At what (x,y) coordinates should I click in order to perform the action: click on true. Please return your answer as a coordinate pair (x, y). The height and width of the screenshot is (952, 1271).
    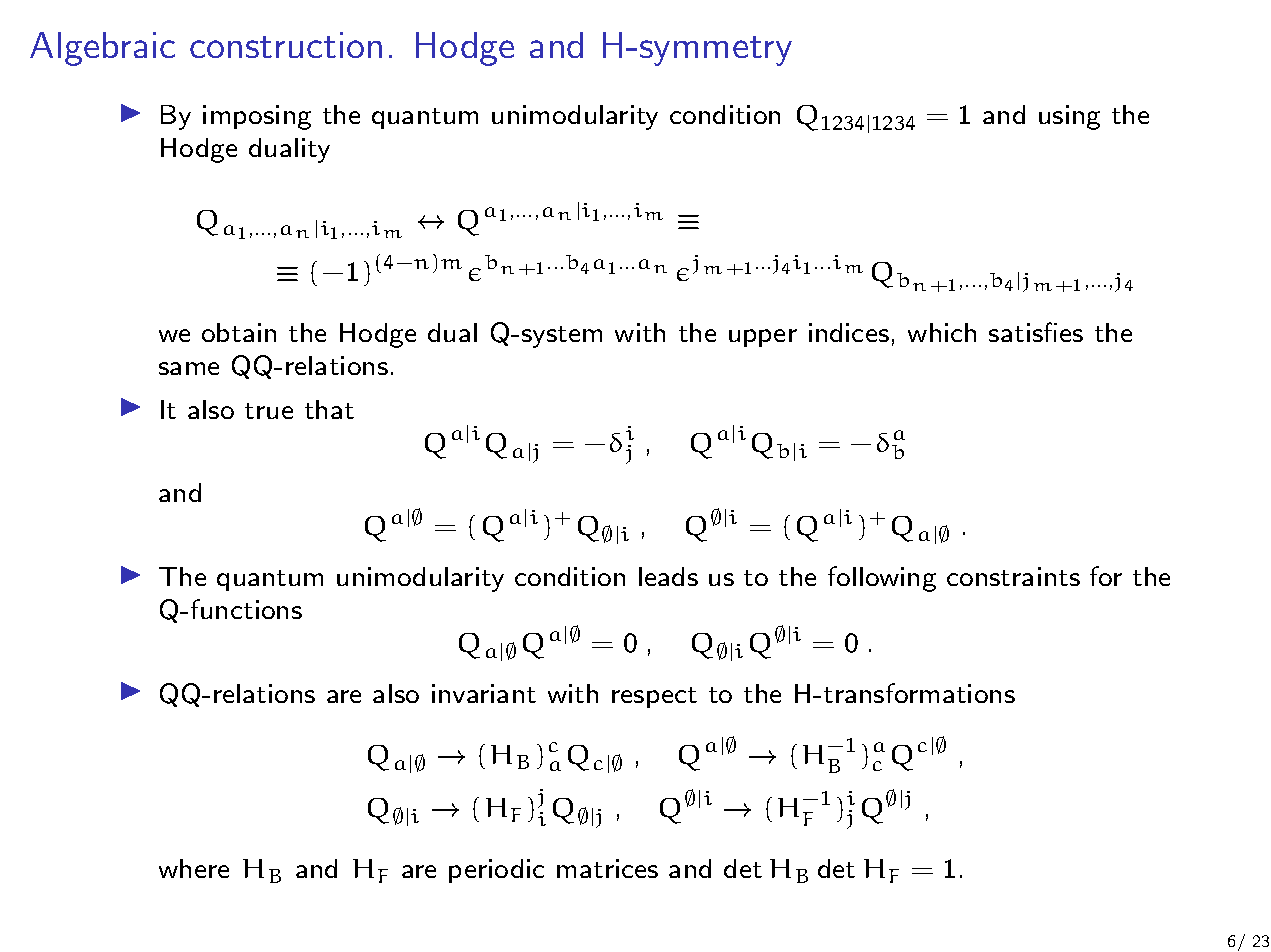
    Looking at the image, I should click on (269, 411).
